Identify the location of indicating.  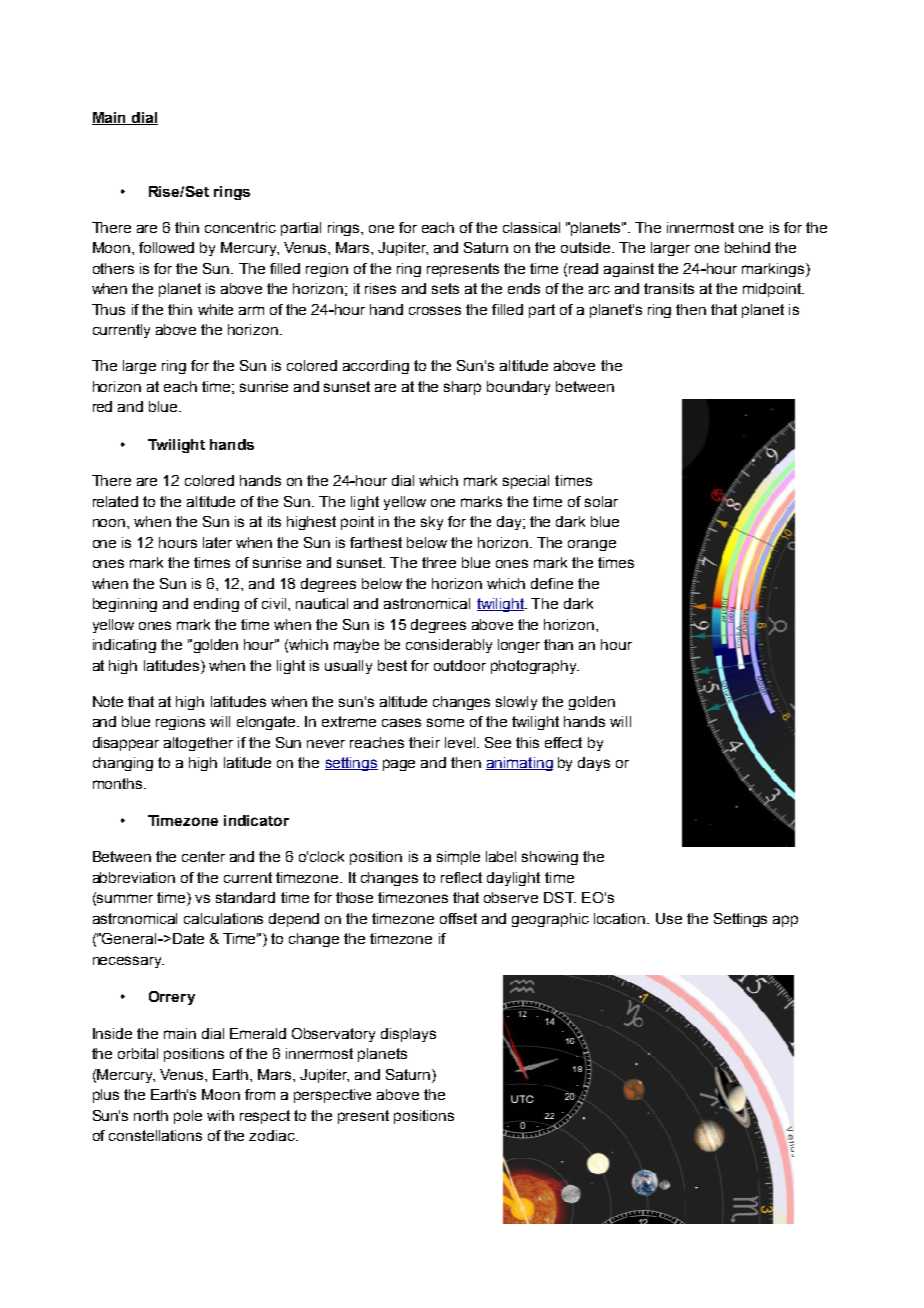
(124, 646).
